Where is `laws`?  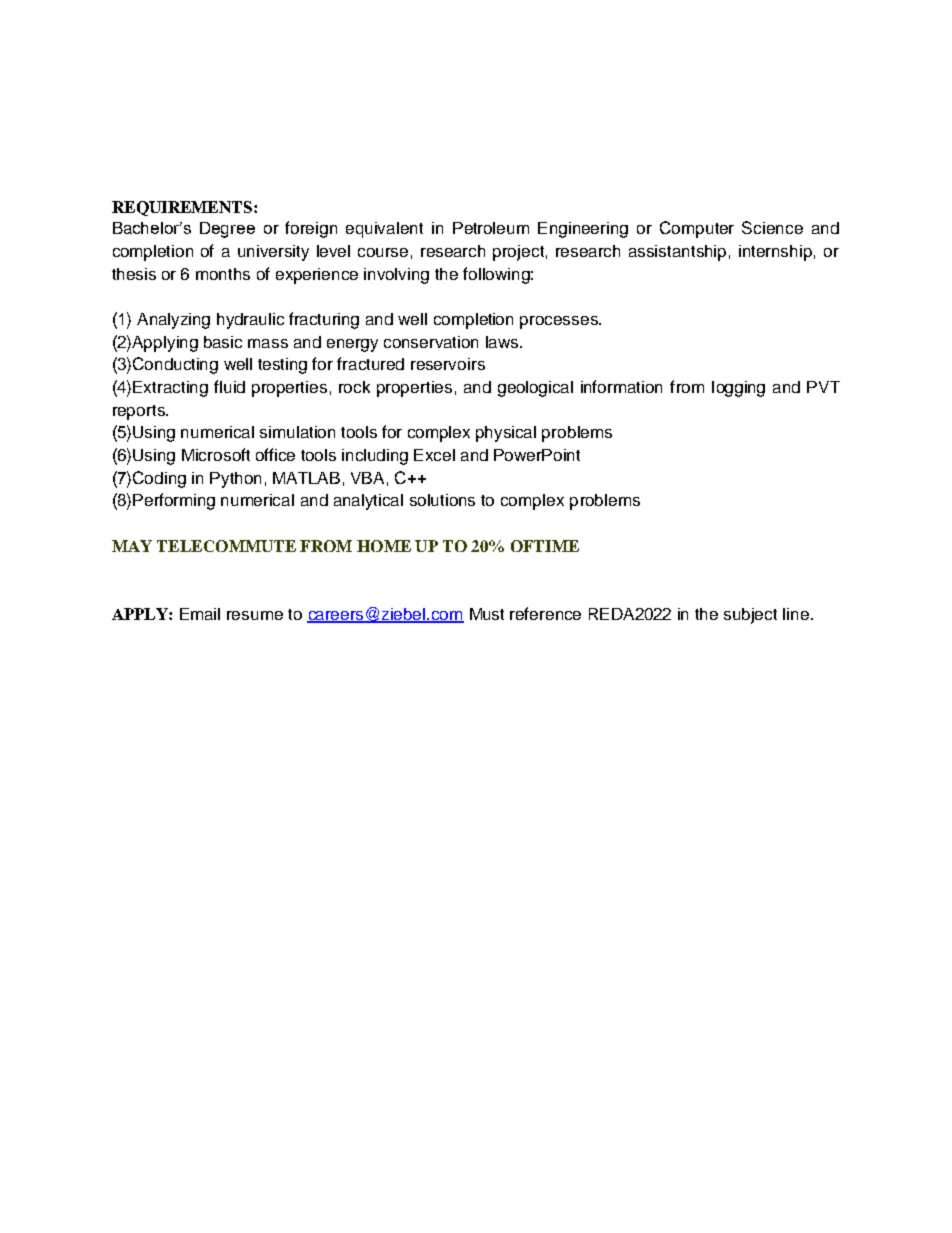 laws is located at coordinates (503, 342).
